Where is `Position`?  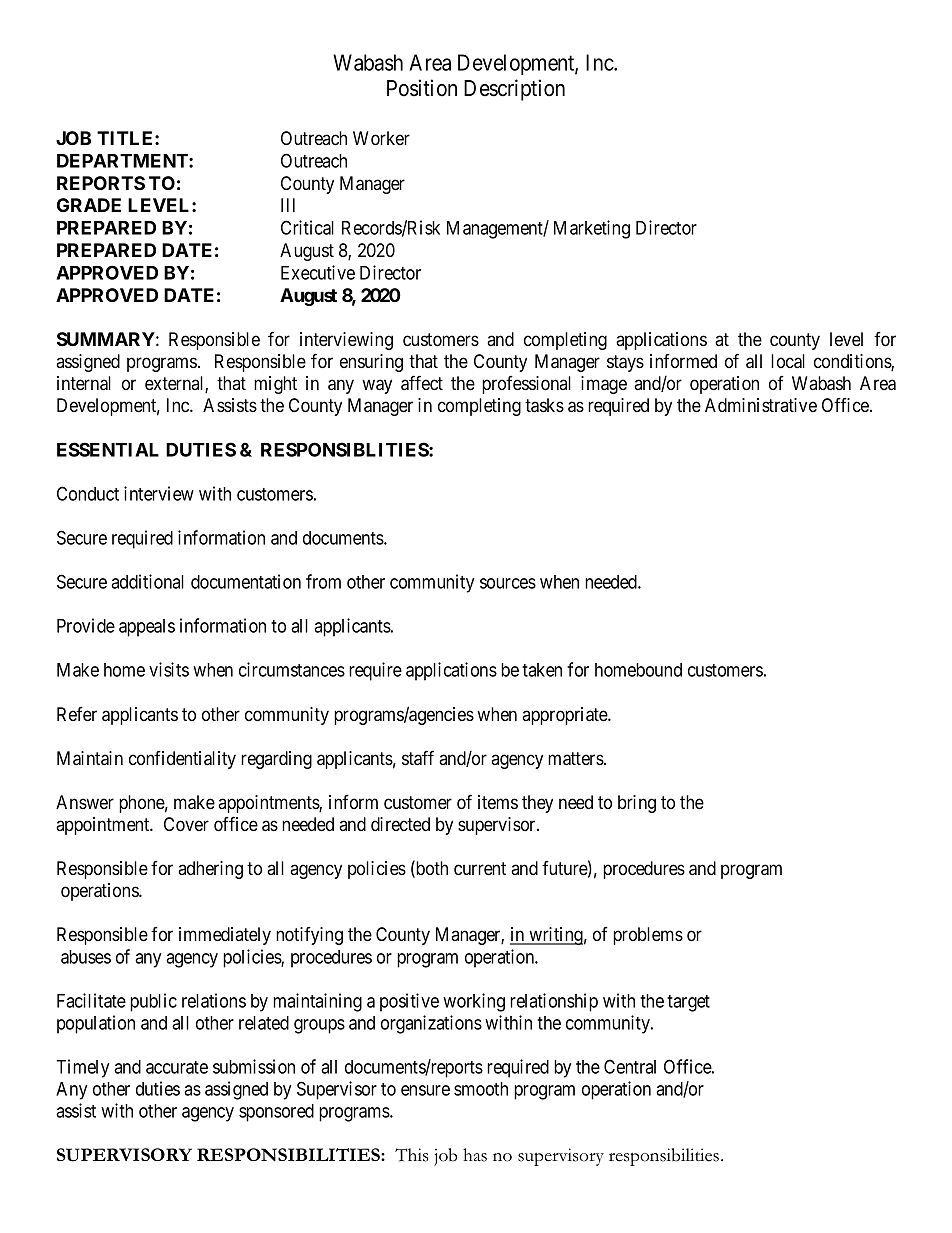 Position is located at coordinates (422, 88).
